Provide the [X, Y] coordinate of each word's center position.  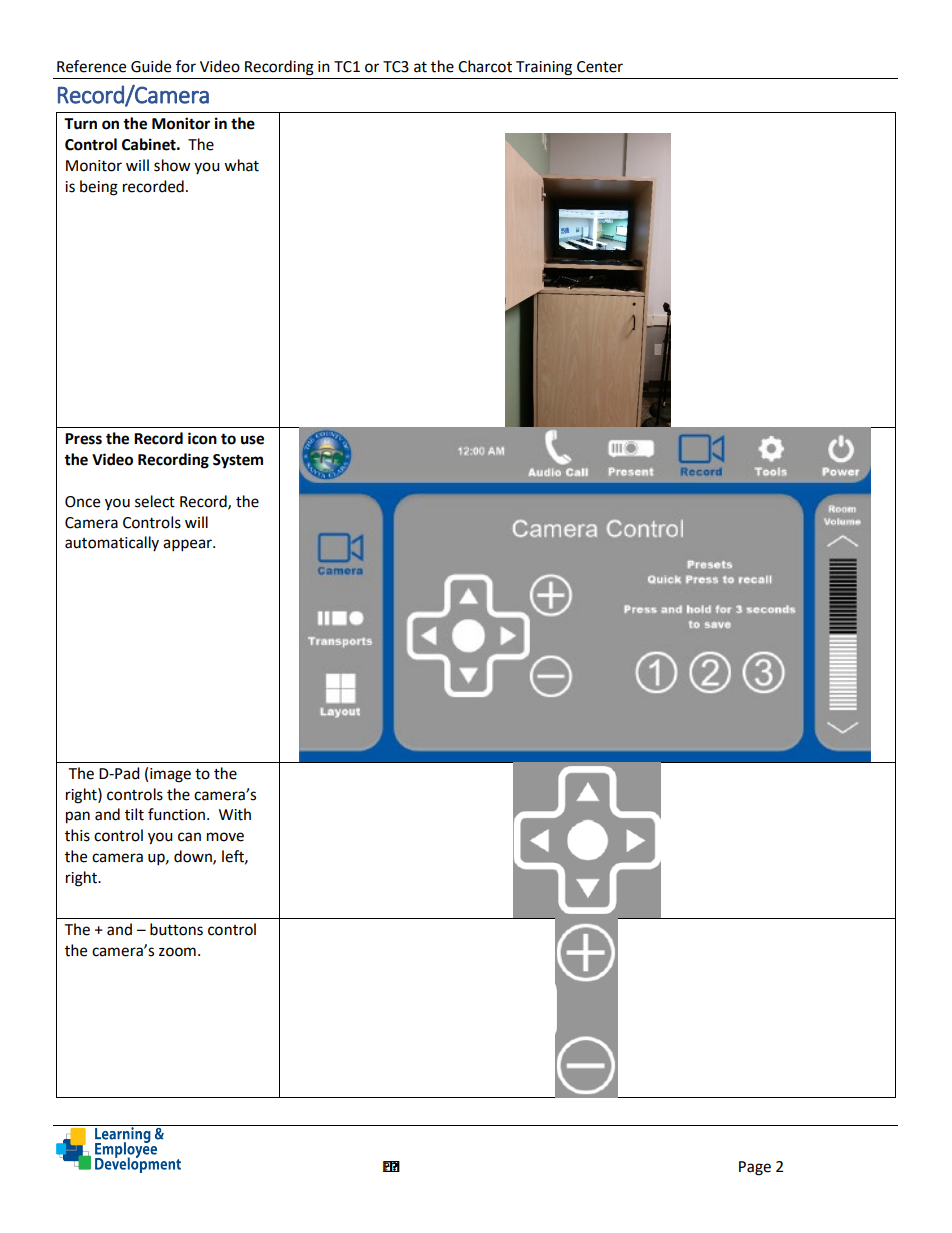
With [235, 814]
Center [600, 67]
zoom [177, 952]
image [170, 775]
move [225, 837]
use [252, 440]
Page [755, 1168]
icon [202, 438]
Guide [151, 66]
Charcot [485, 66]
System [238, 461]
